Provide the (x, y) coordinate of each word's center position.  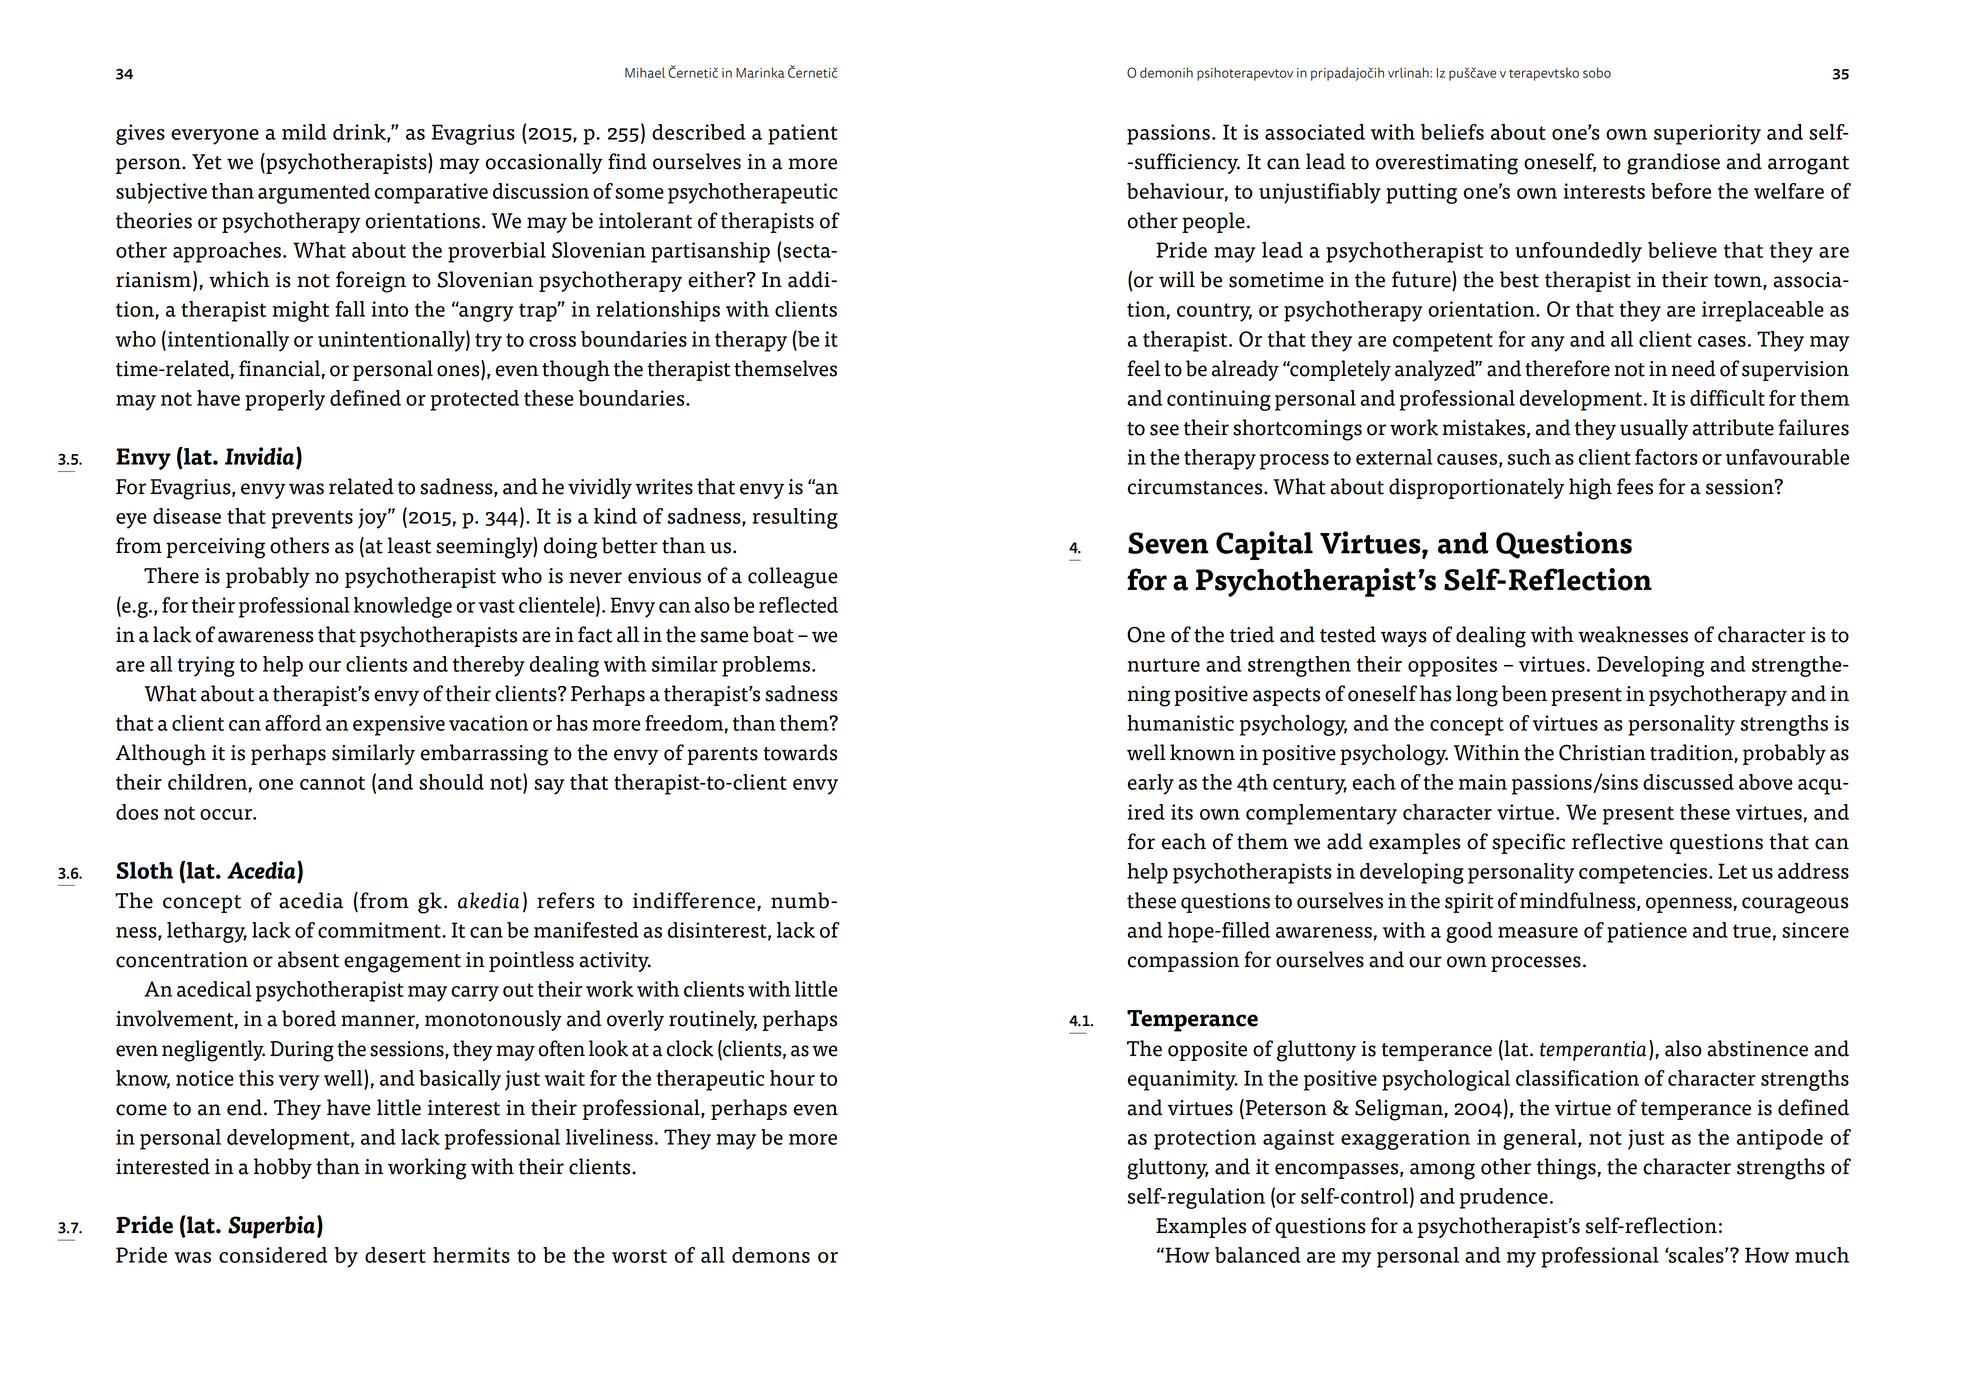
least (409, 545)
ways (1404, 639)
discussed (1688, 782)
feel (1144, 368)
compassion (1183, 962)
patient (803, 134)
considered (273, 1255)
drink (360, 133)
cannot (332, 783)
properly (285, 400)
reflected (798, 605)
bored (309, 1018)
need (1693, 368)
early (1151, 784)
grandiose (1673, 164)
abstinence (1757, 1048)
